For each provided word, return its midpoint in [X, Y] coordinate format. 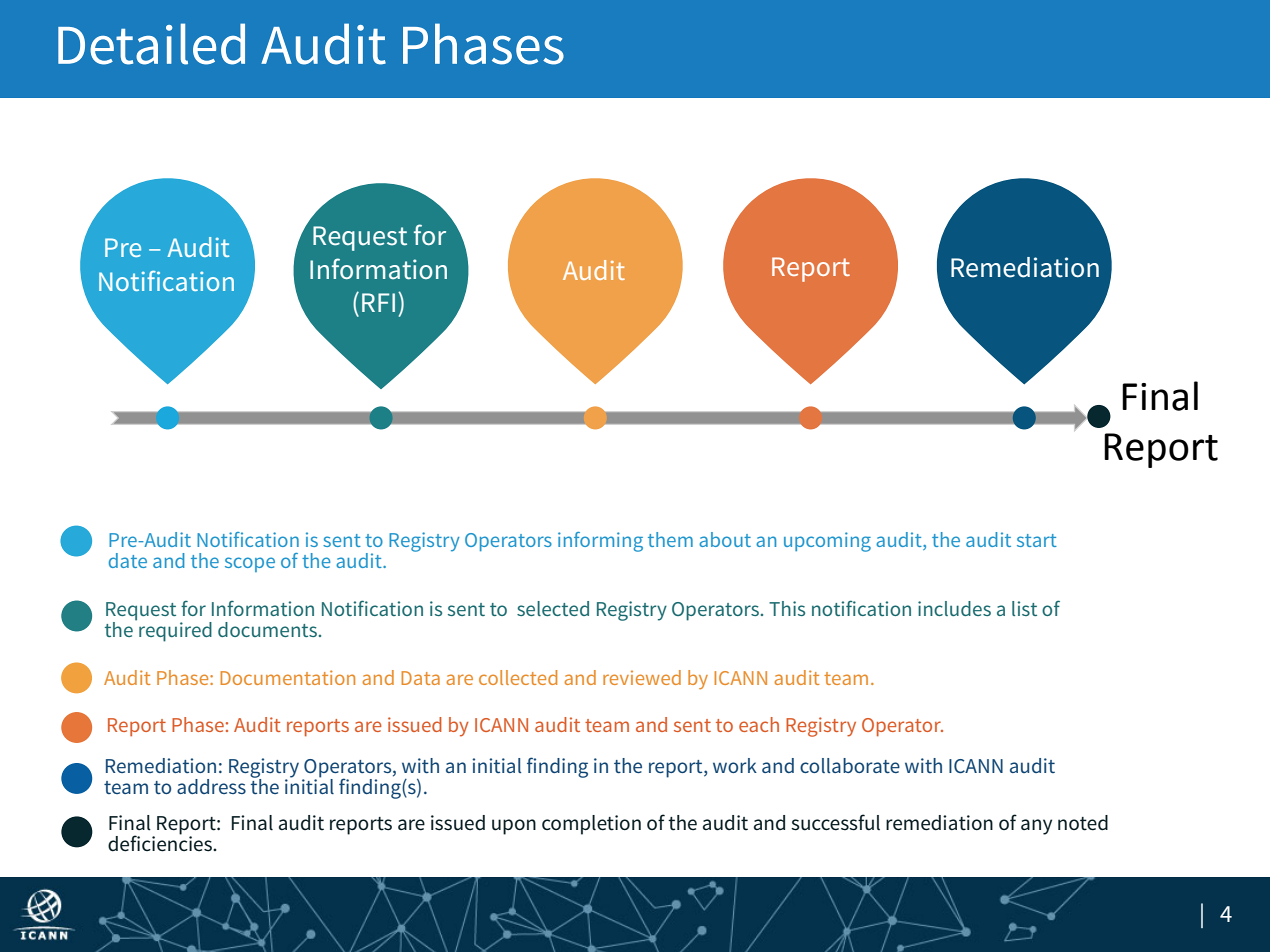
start [1037, 540]
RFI [378, 302]
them [670, 539]
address [211, 786]
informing [600, 542]
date [128, 560]
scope [250, 564]
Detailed [151, 44]
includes [954, 608]
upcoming [827, 542]
